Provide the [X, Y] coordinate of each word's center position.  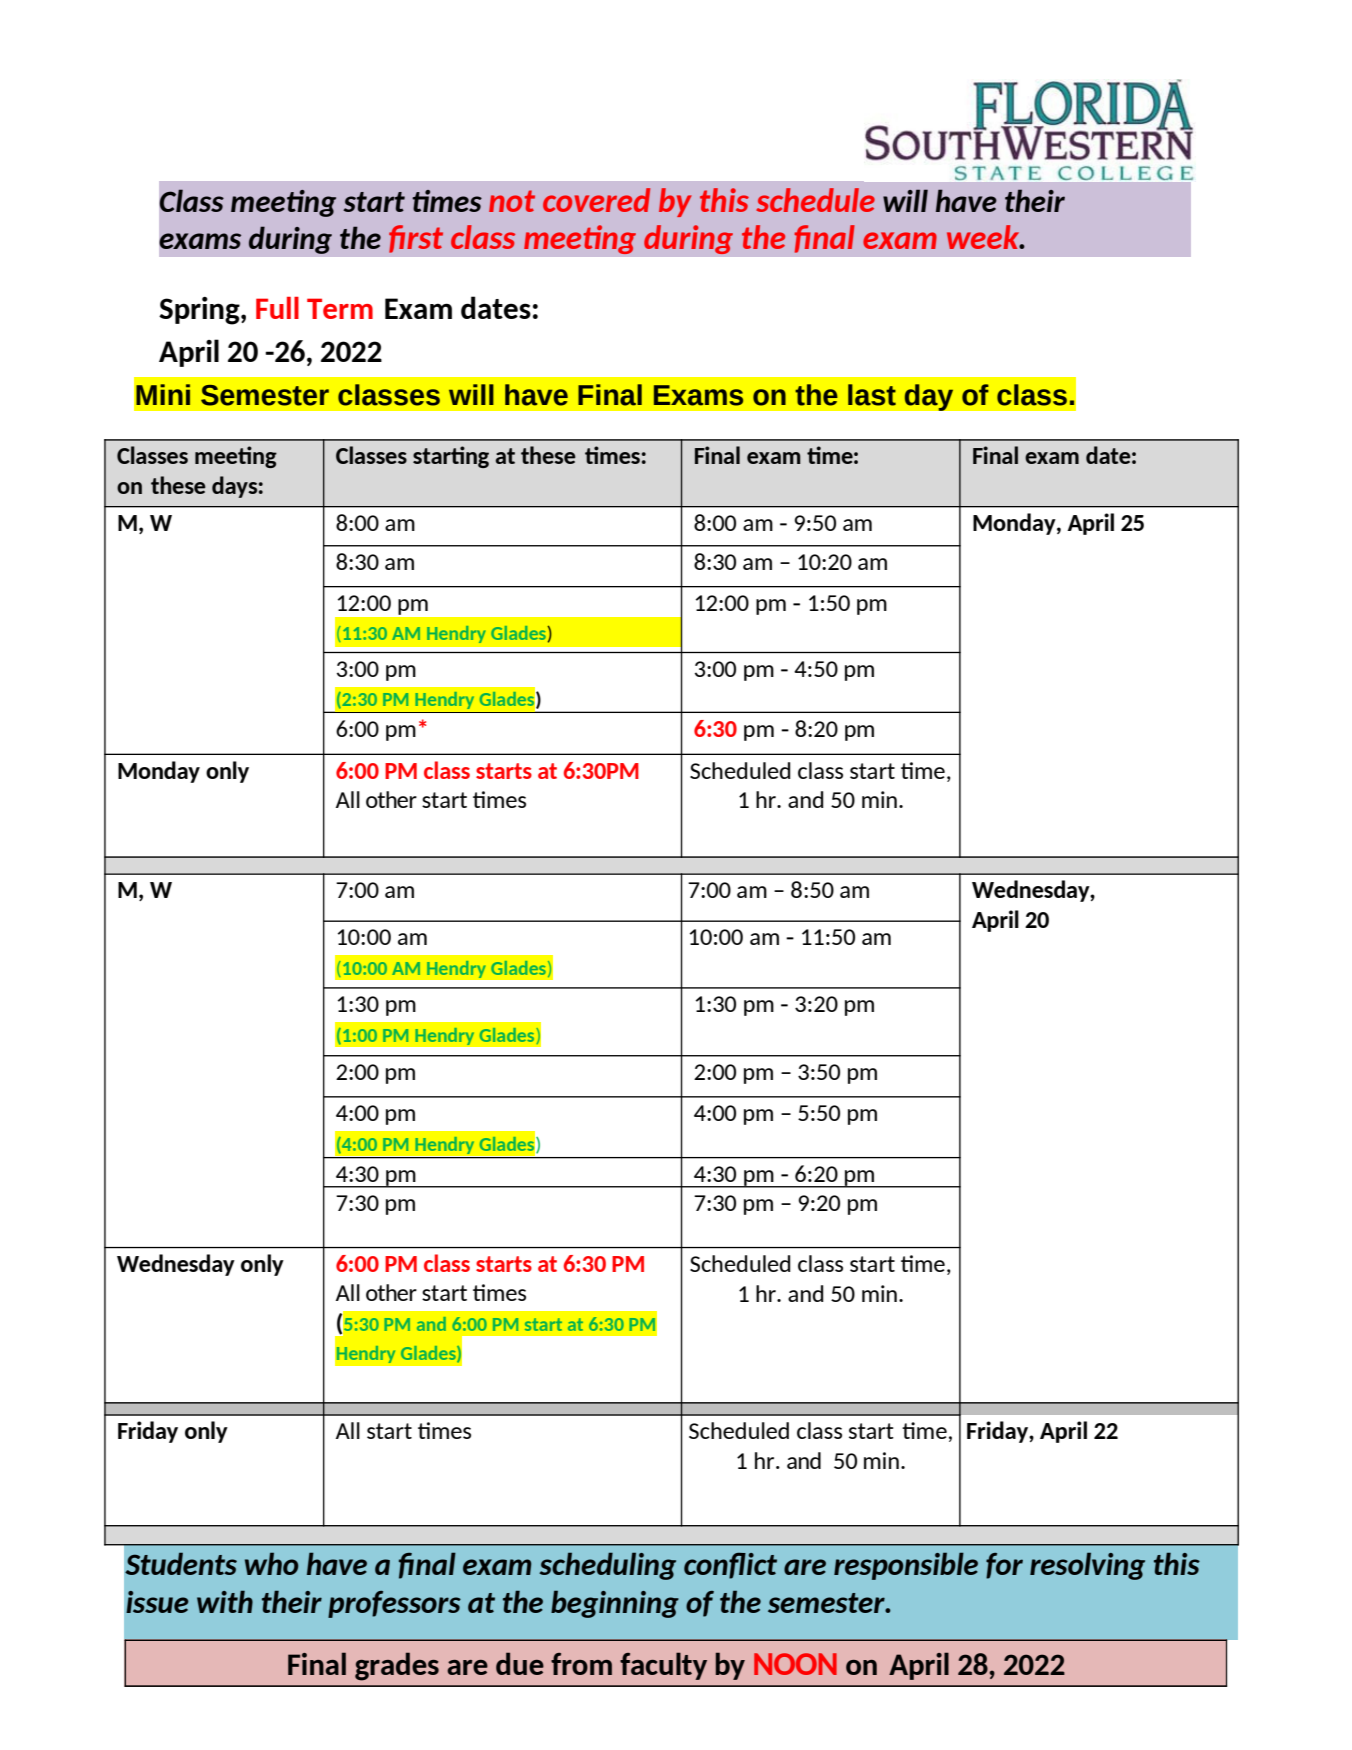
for [1004, 1566]
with [225, 1601]
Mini [163, 394]
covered [596, 200]
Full [277, 308]
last [872, 395]
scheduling [607, 1566]
